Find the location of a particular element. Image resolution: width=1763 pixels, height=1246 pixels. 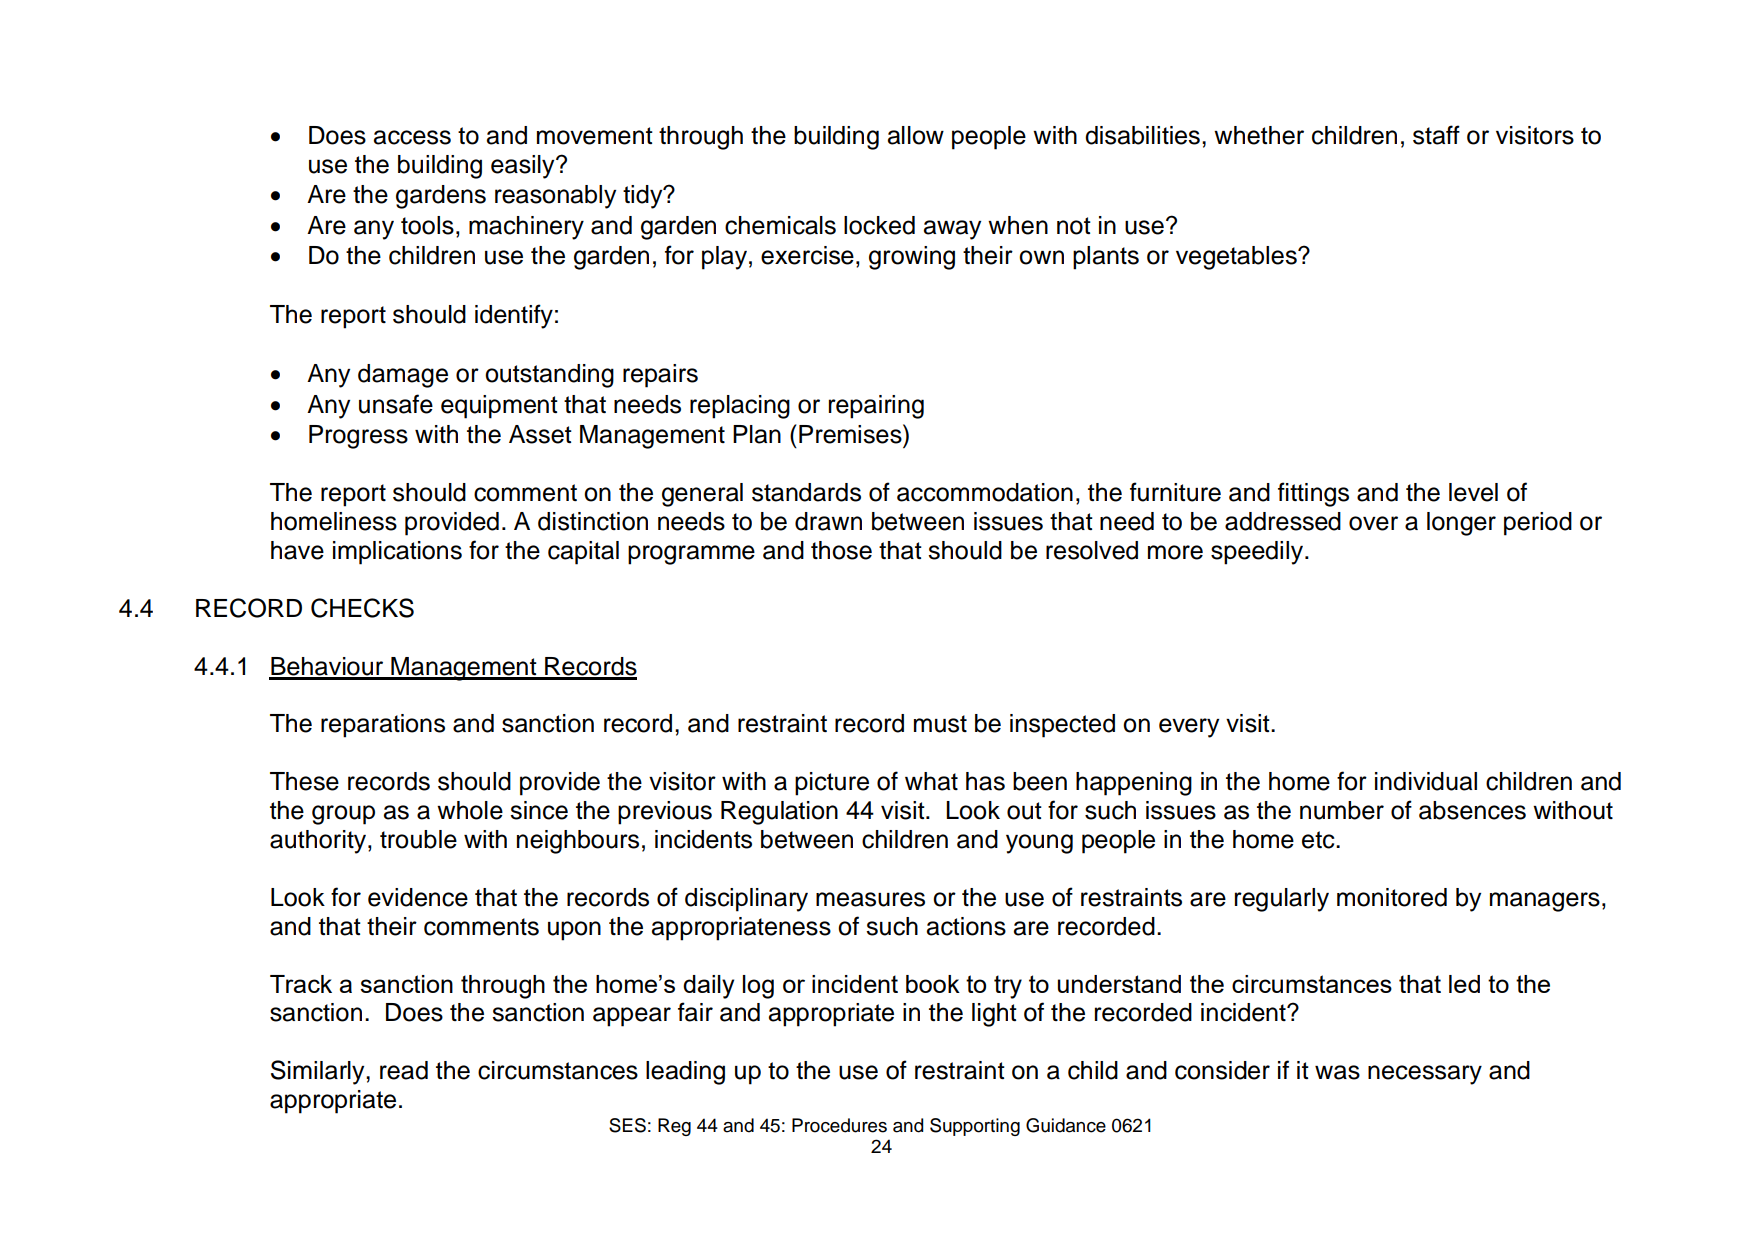

access is located at coordinates (412, 137).
